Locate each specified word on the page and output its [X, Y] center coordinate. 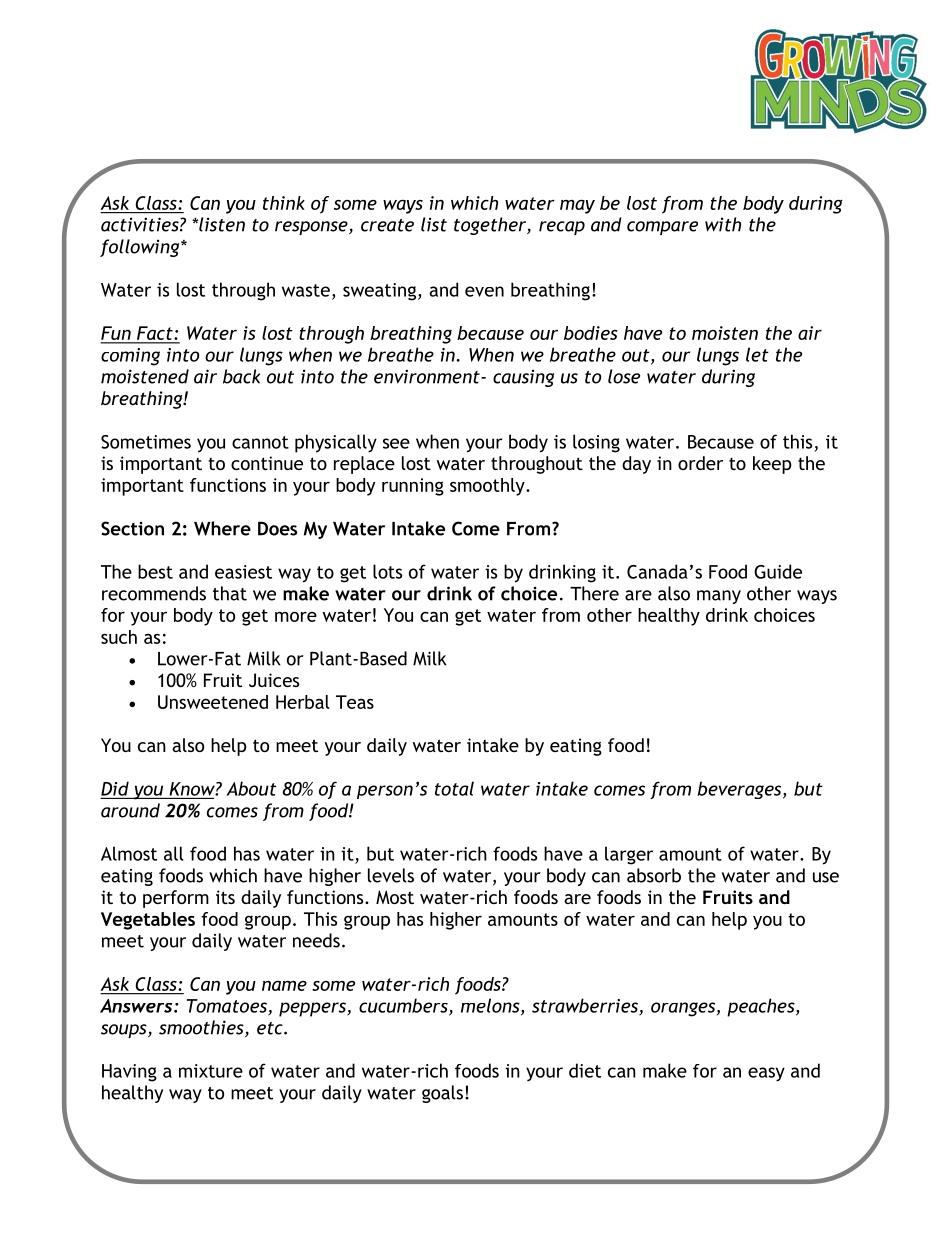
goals [444, 1094]
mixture [211, 1071]
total [454, 788]
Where [222, 528]
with [723, 224]
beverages [740, 790]
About [251, 788]
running [413, 487]
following [141, 248]
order [700, 463]
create [387, 225]
